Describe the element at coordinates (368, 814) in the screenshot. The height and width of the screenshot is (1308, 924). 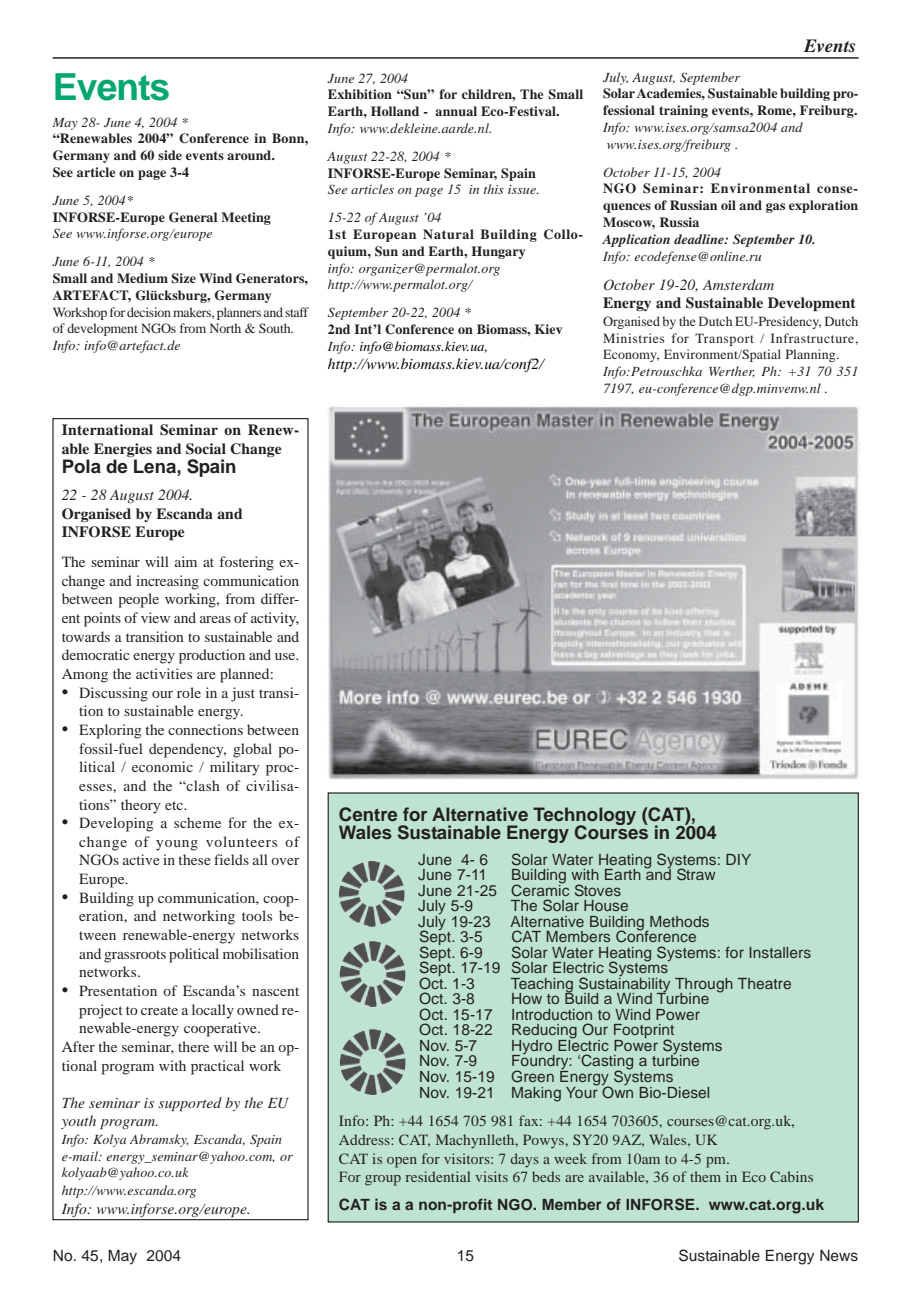
I see `Centre` at that location.
